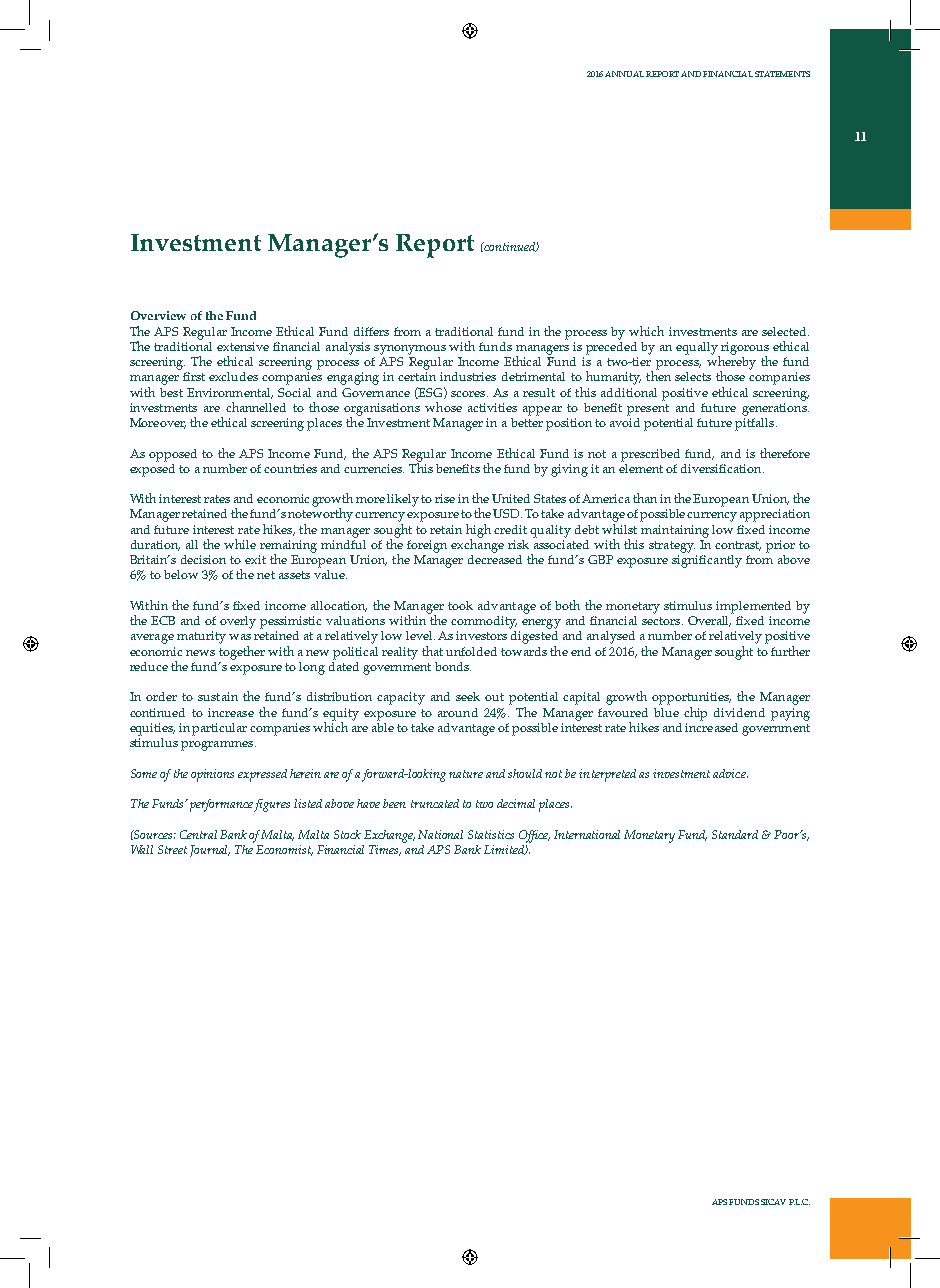  Describe the element at coordinates (722, 468) in the page. I see `diversification` at that location.
